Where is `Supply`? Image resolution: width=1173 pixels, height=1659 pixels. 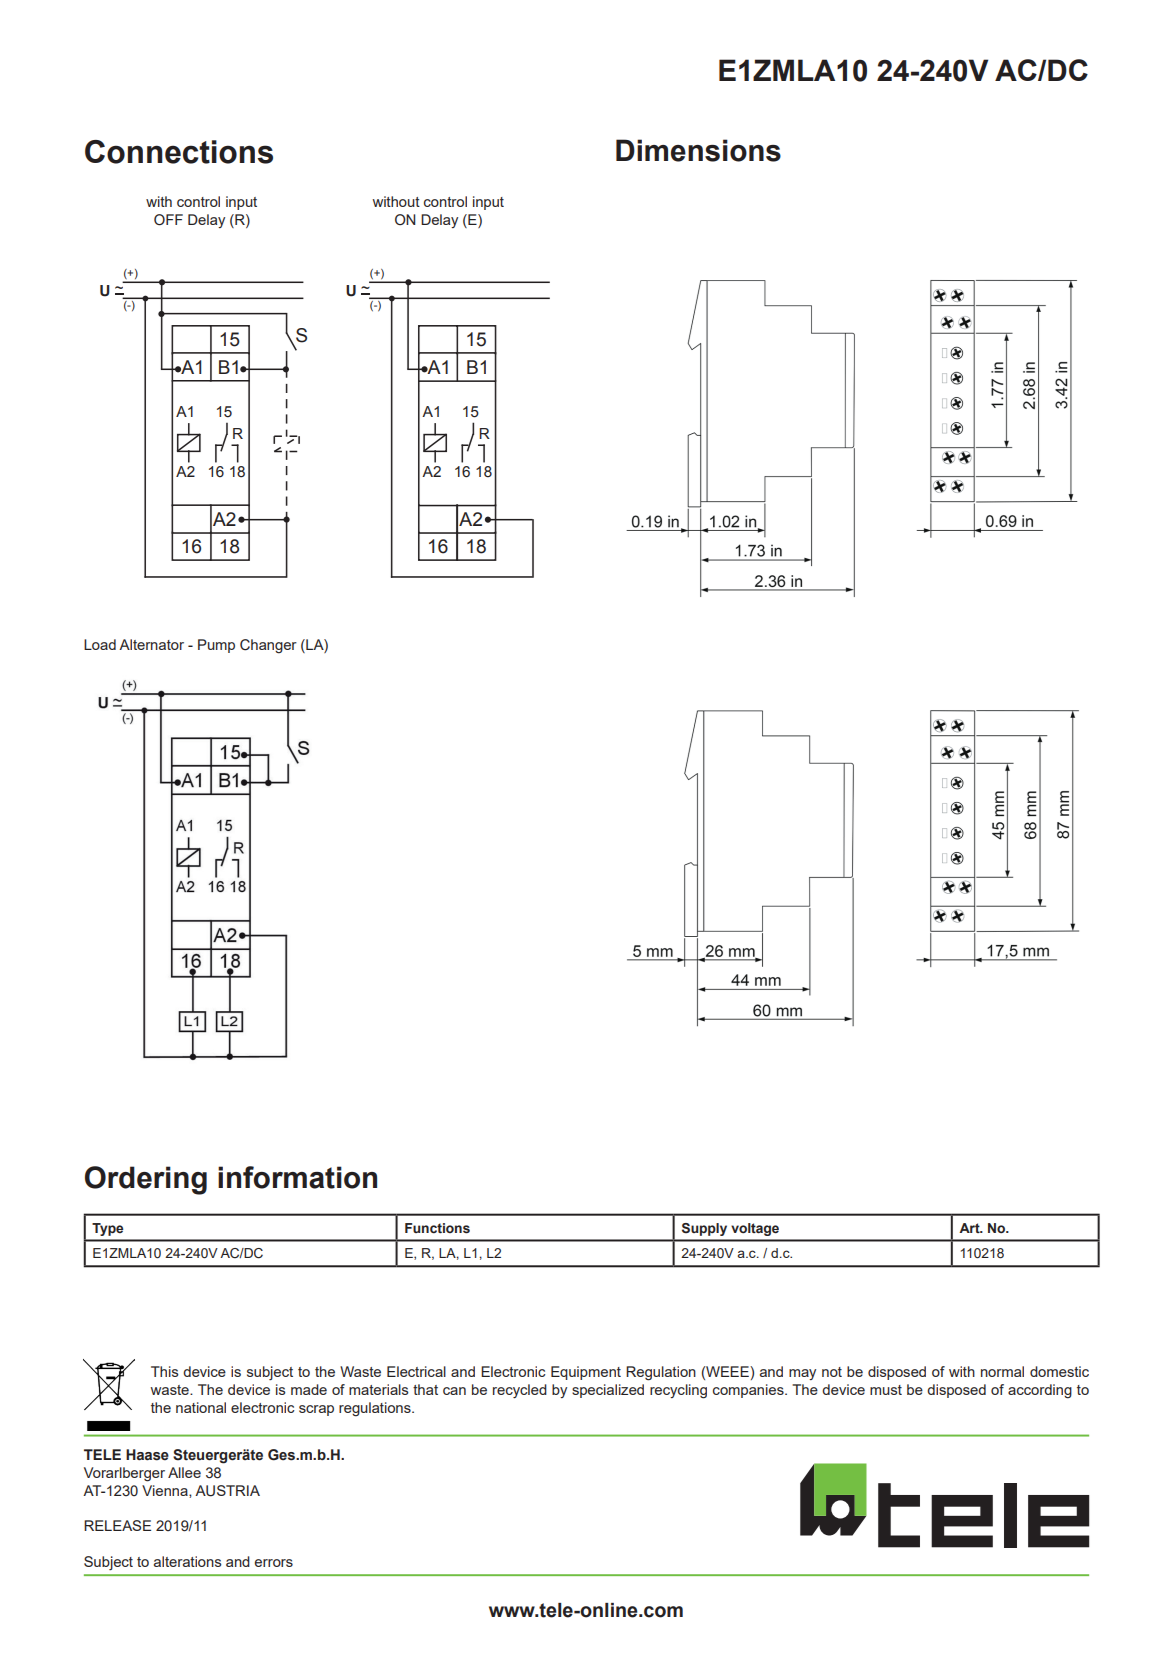 Supply is located at coordinates (704, 1229).
